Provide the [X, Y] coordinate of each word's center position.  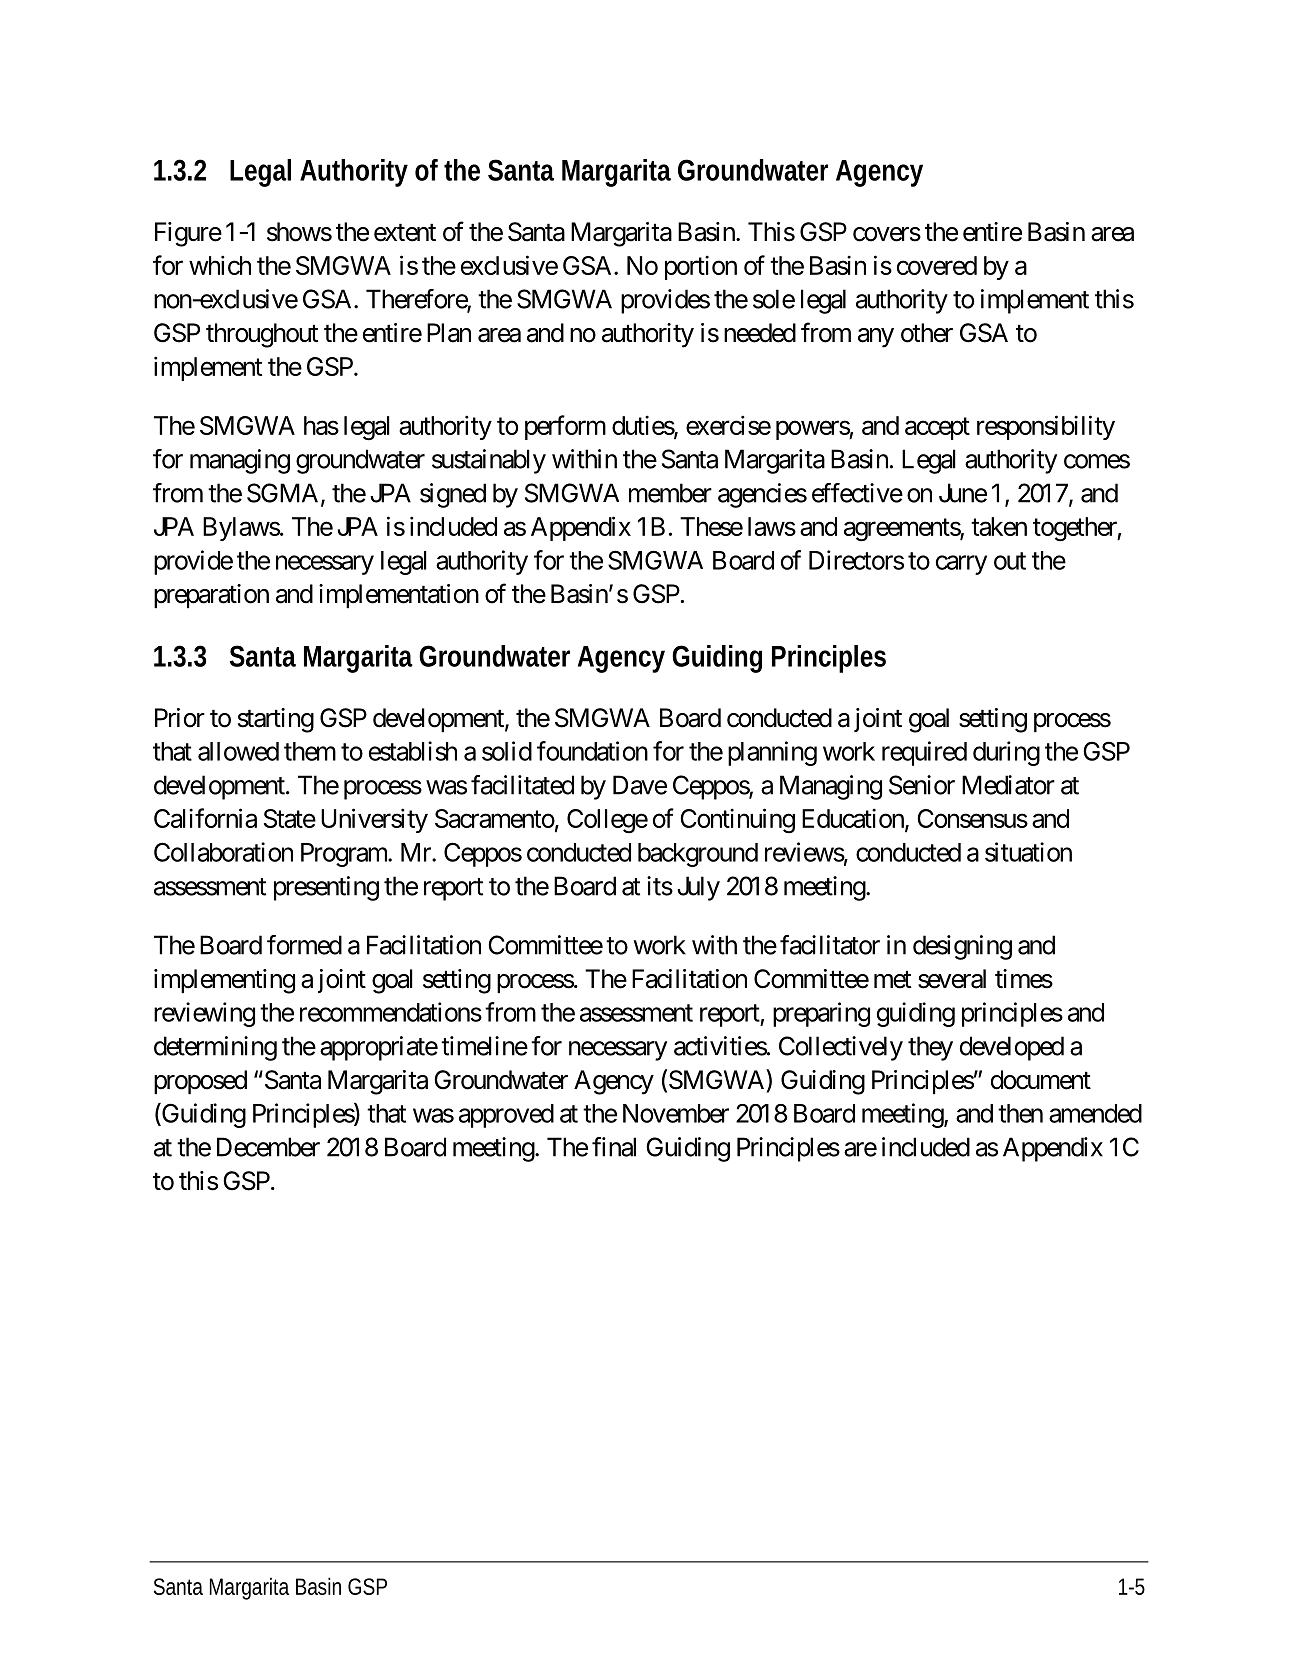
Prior [180, 718]
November [676, 1113]
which [220, 265]
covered [937, 265]
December [268, 1147]
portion [701, 267]
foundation [592, 751]
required [924, 753]
